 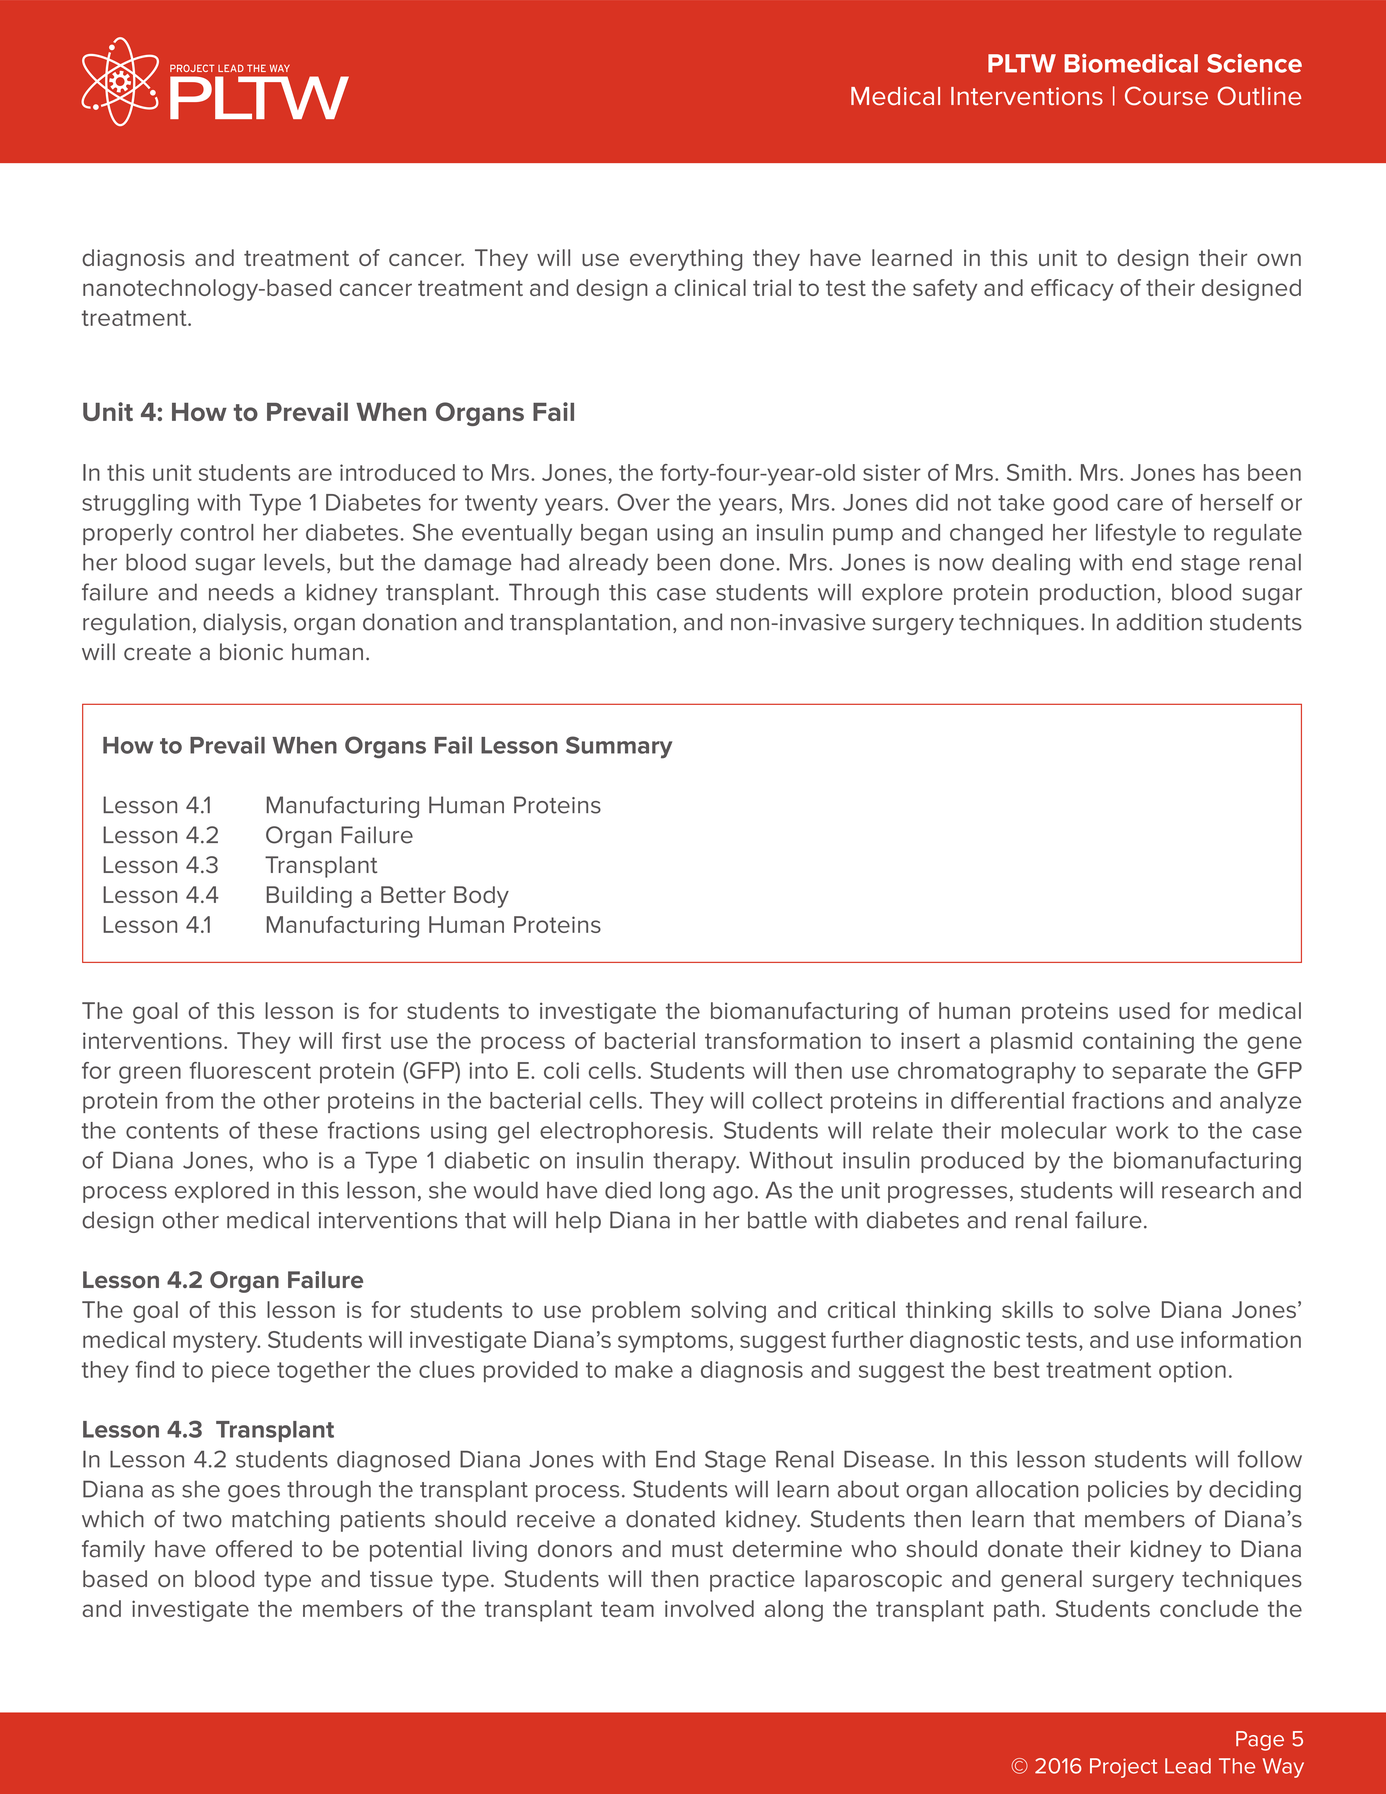 I want to click on clinical, so click(x=710, y=287).
